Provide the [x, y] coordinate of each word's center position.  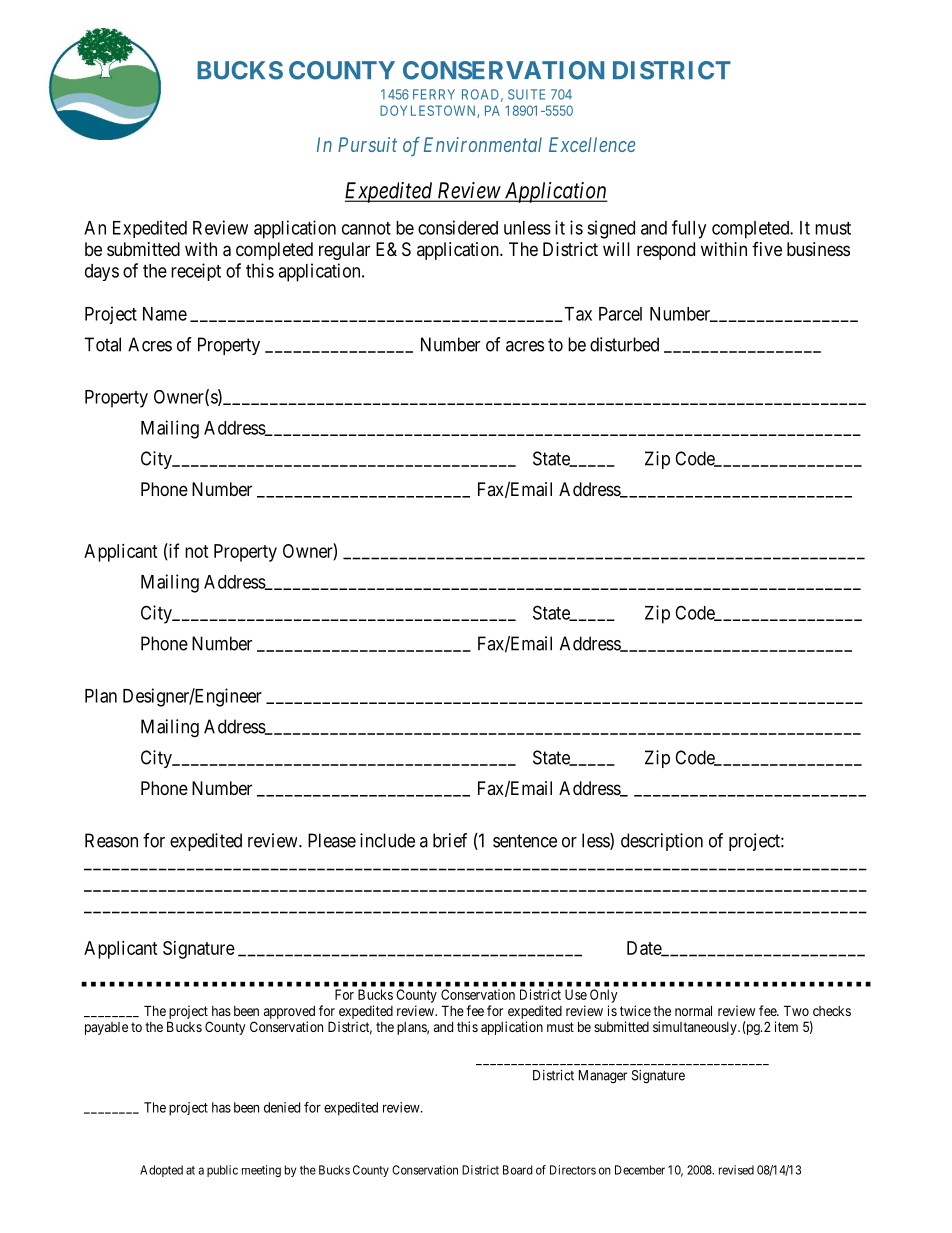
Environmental [483, 144]
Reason [111, 840]
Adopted [161, 1171]
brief [450, 840]
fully [689, 229]
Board [517, 1170]
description [662, 842]
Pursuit [367, 144]
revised [736, 1170]
